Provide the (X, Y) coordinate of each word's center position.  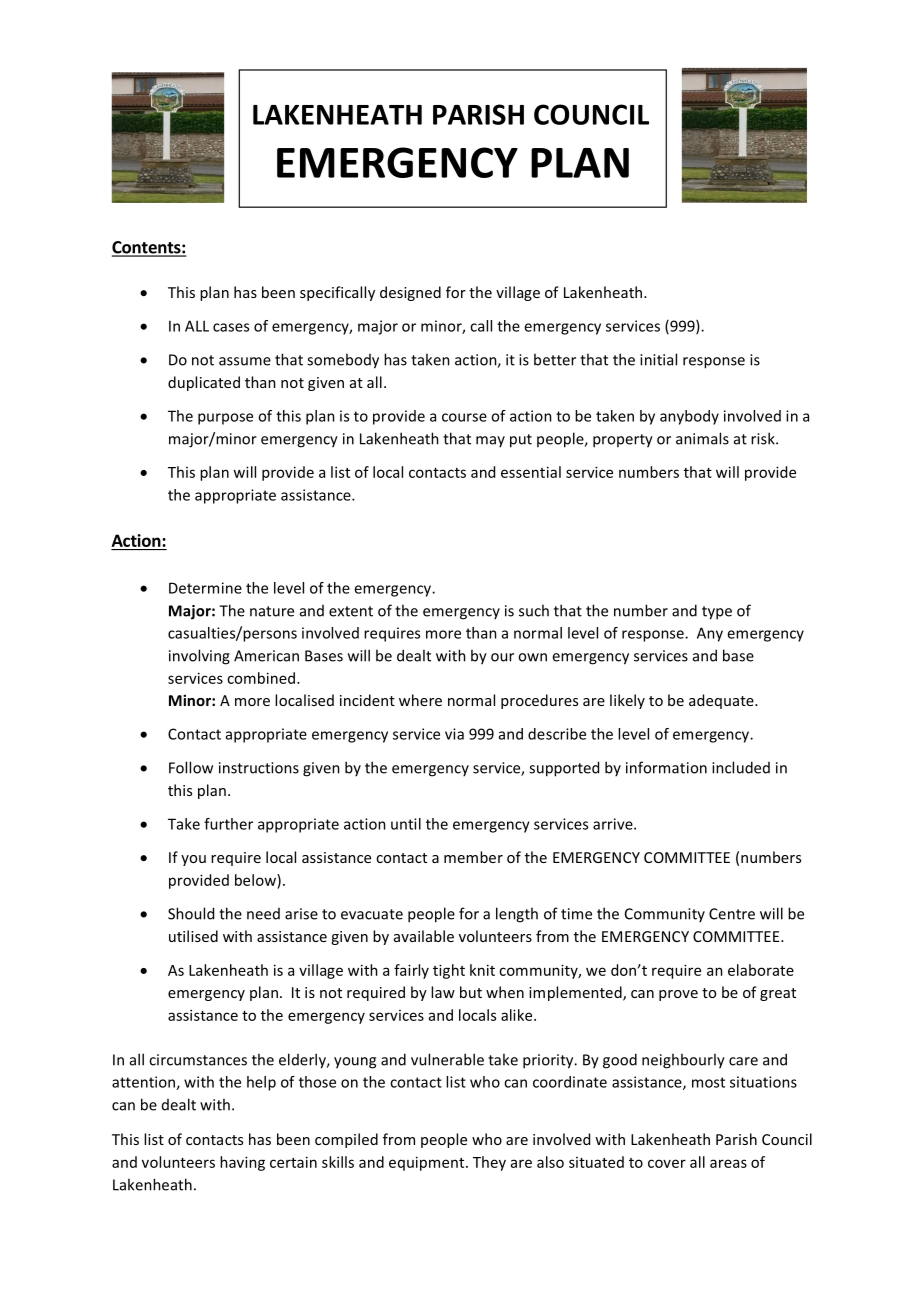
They (489, 1163)
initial (658, 359)
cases (231, 327)
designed (410, 293)
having (242, 1163)
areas (728, 1163)
